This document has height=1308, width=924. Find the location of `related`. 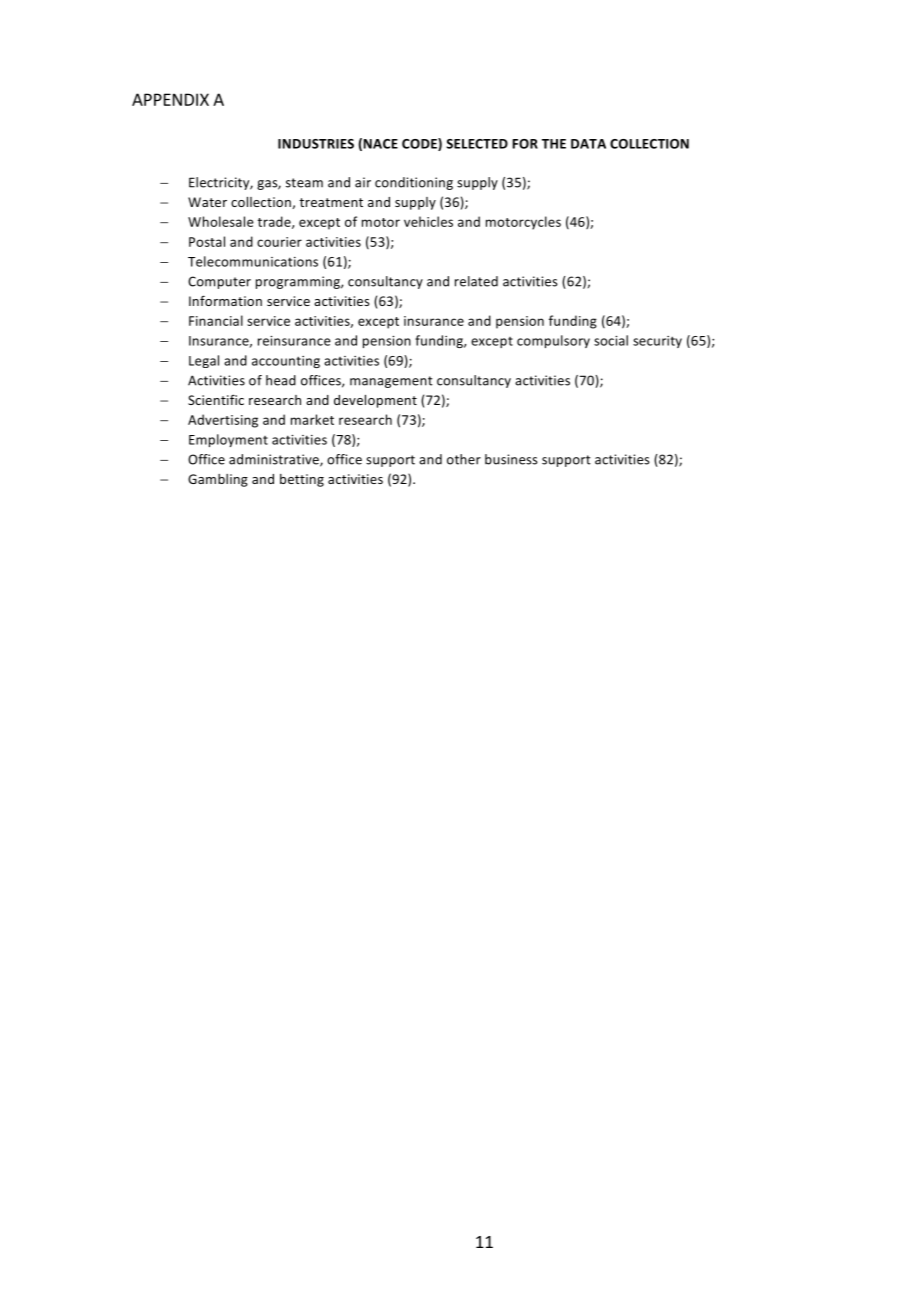

related is located at coordinates (476, 281).
